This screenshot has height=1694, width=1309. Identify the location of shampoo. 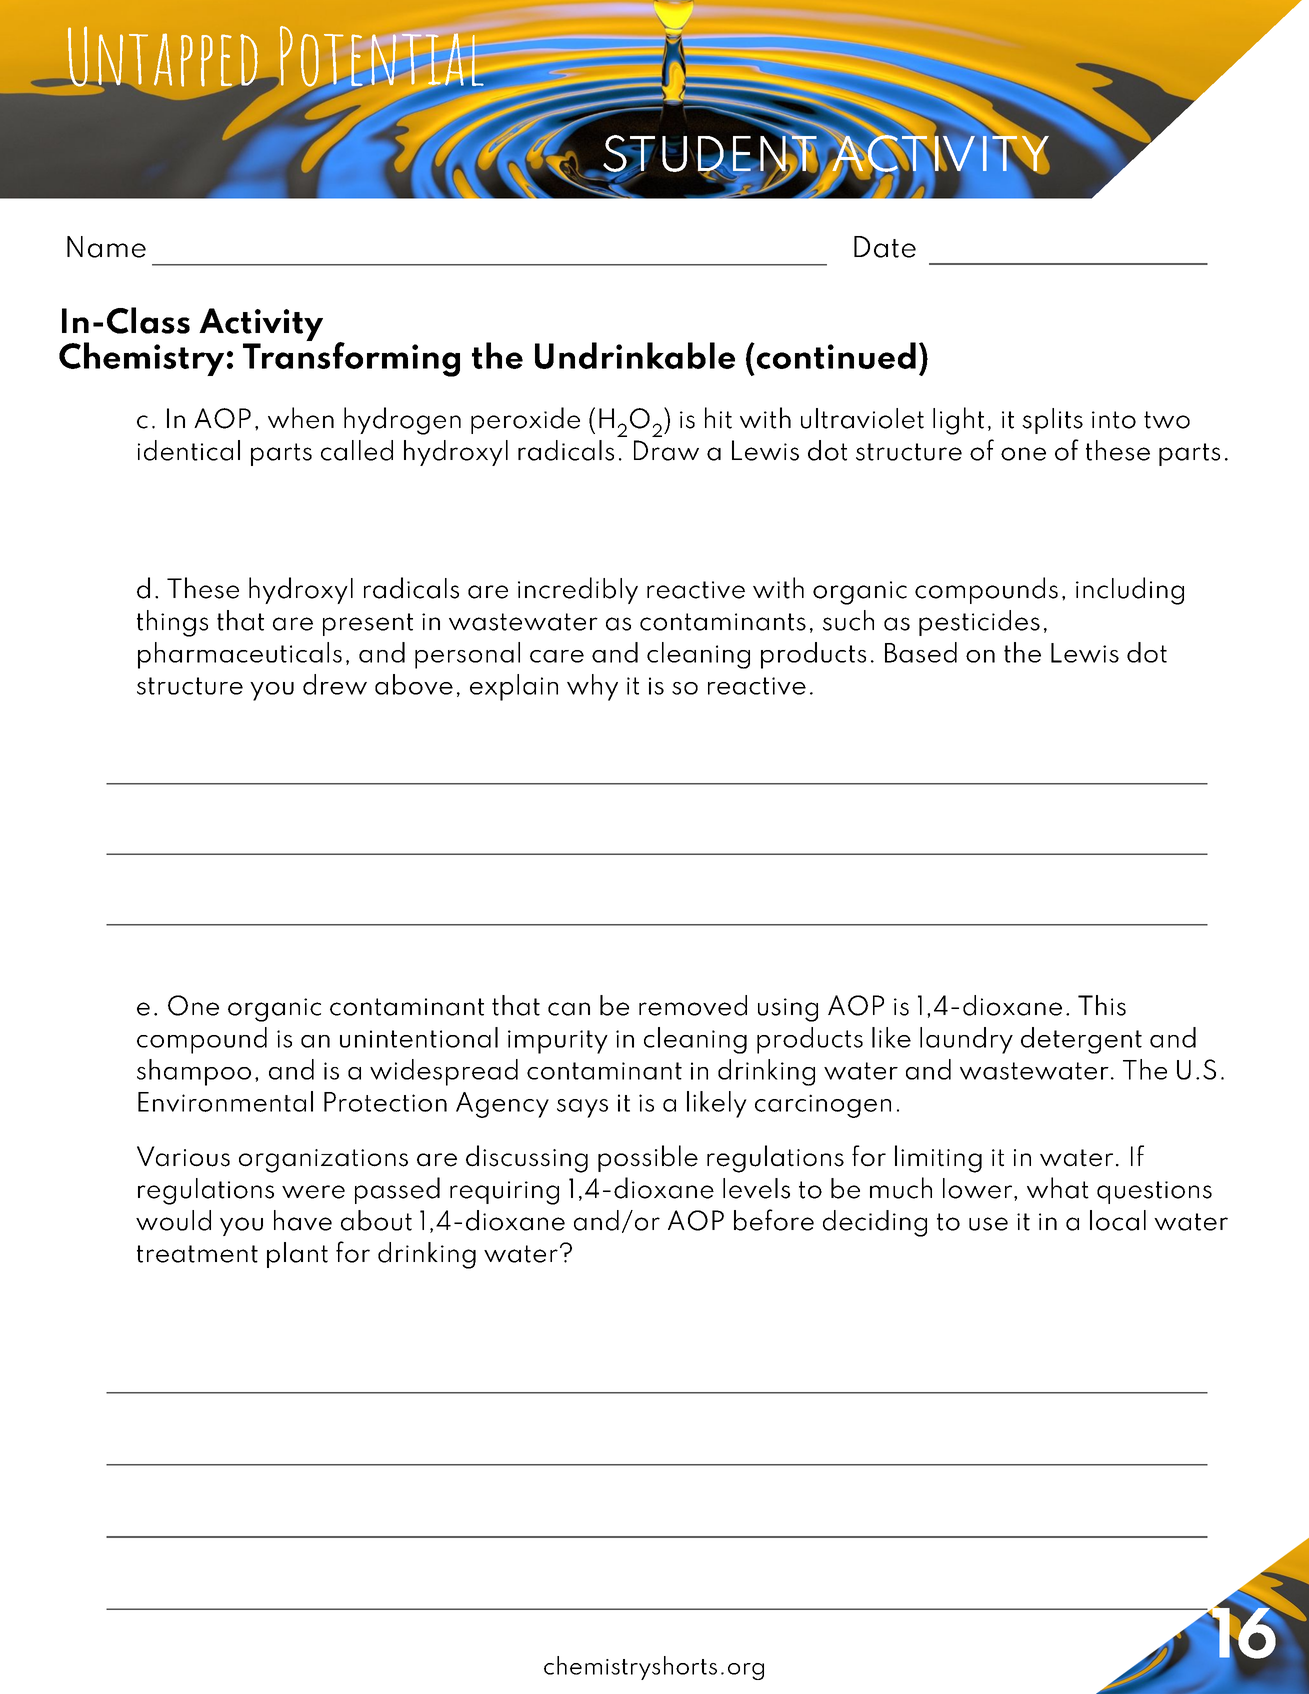
(194, 1072).
